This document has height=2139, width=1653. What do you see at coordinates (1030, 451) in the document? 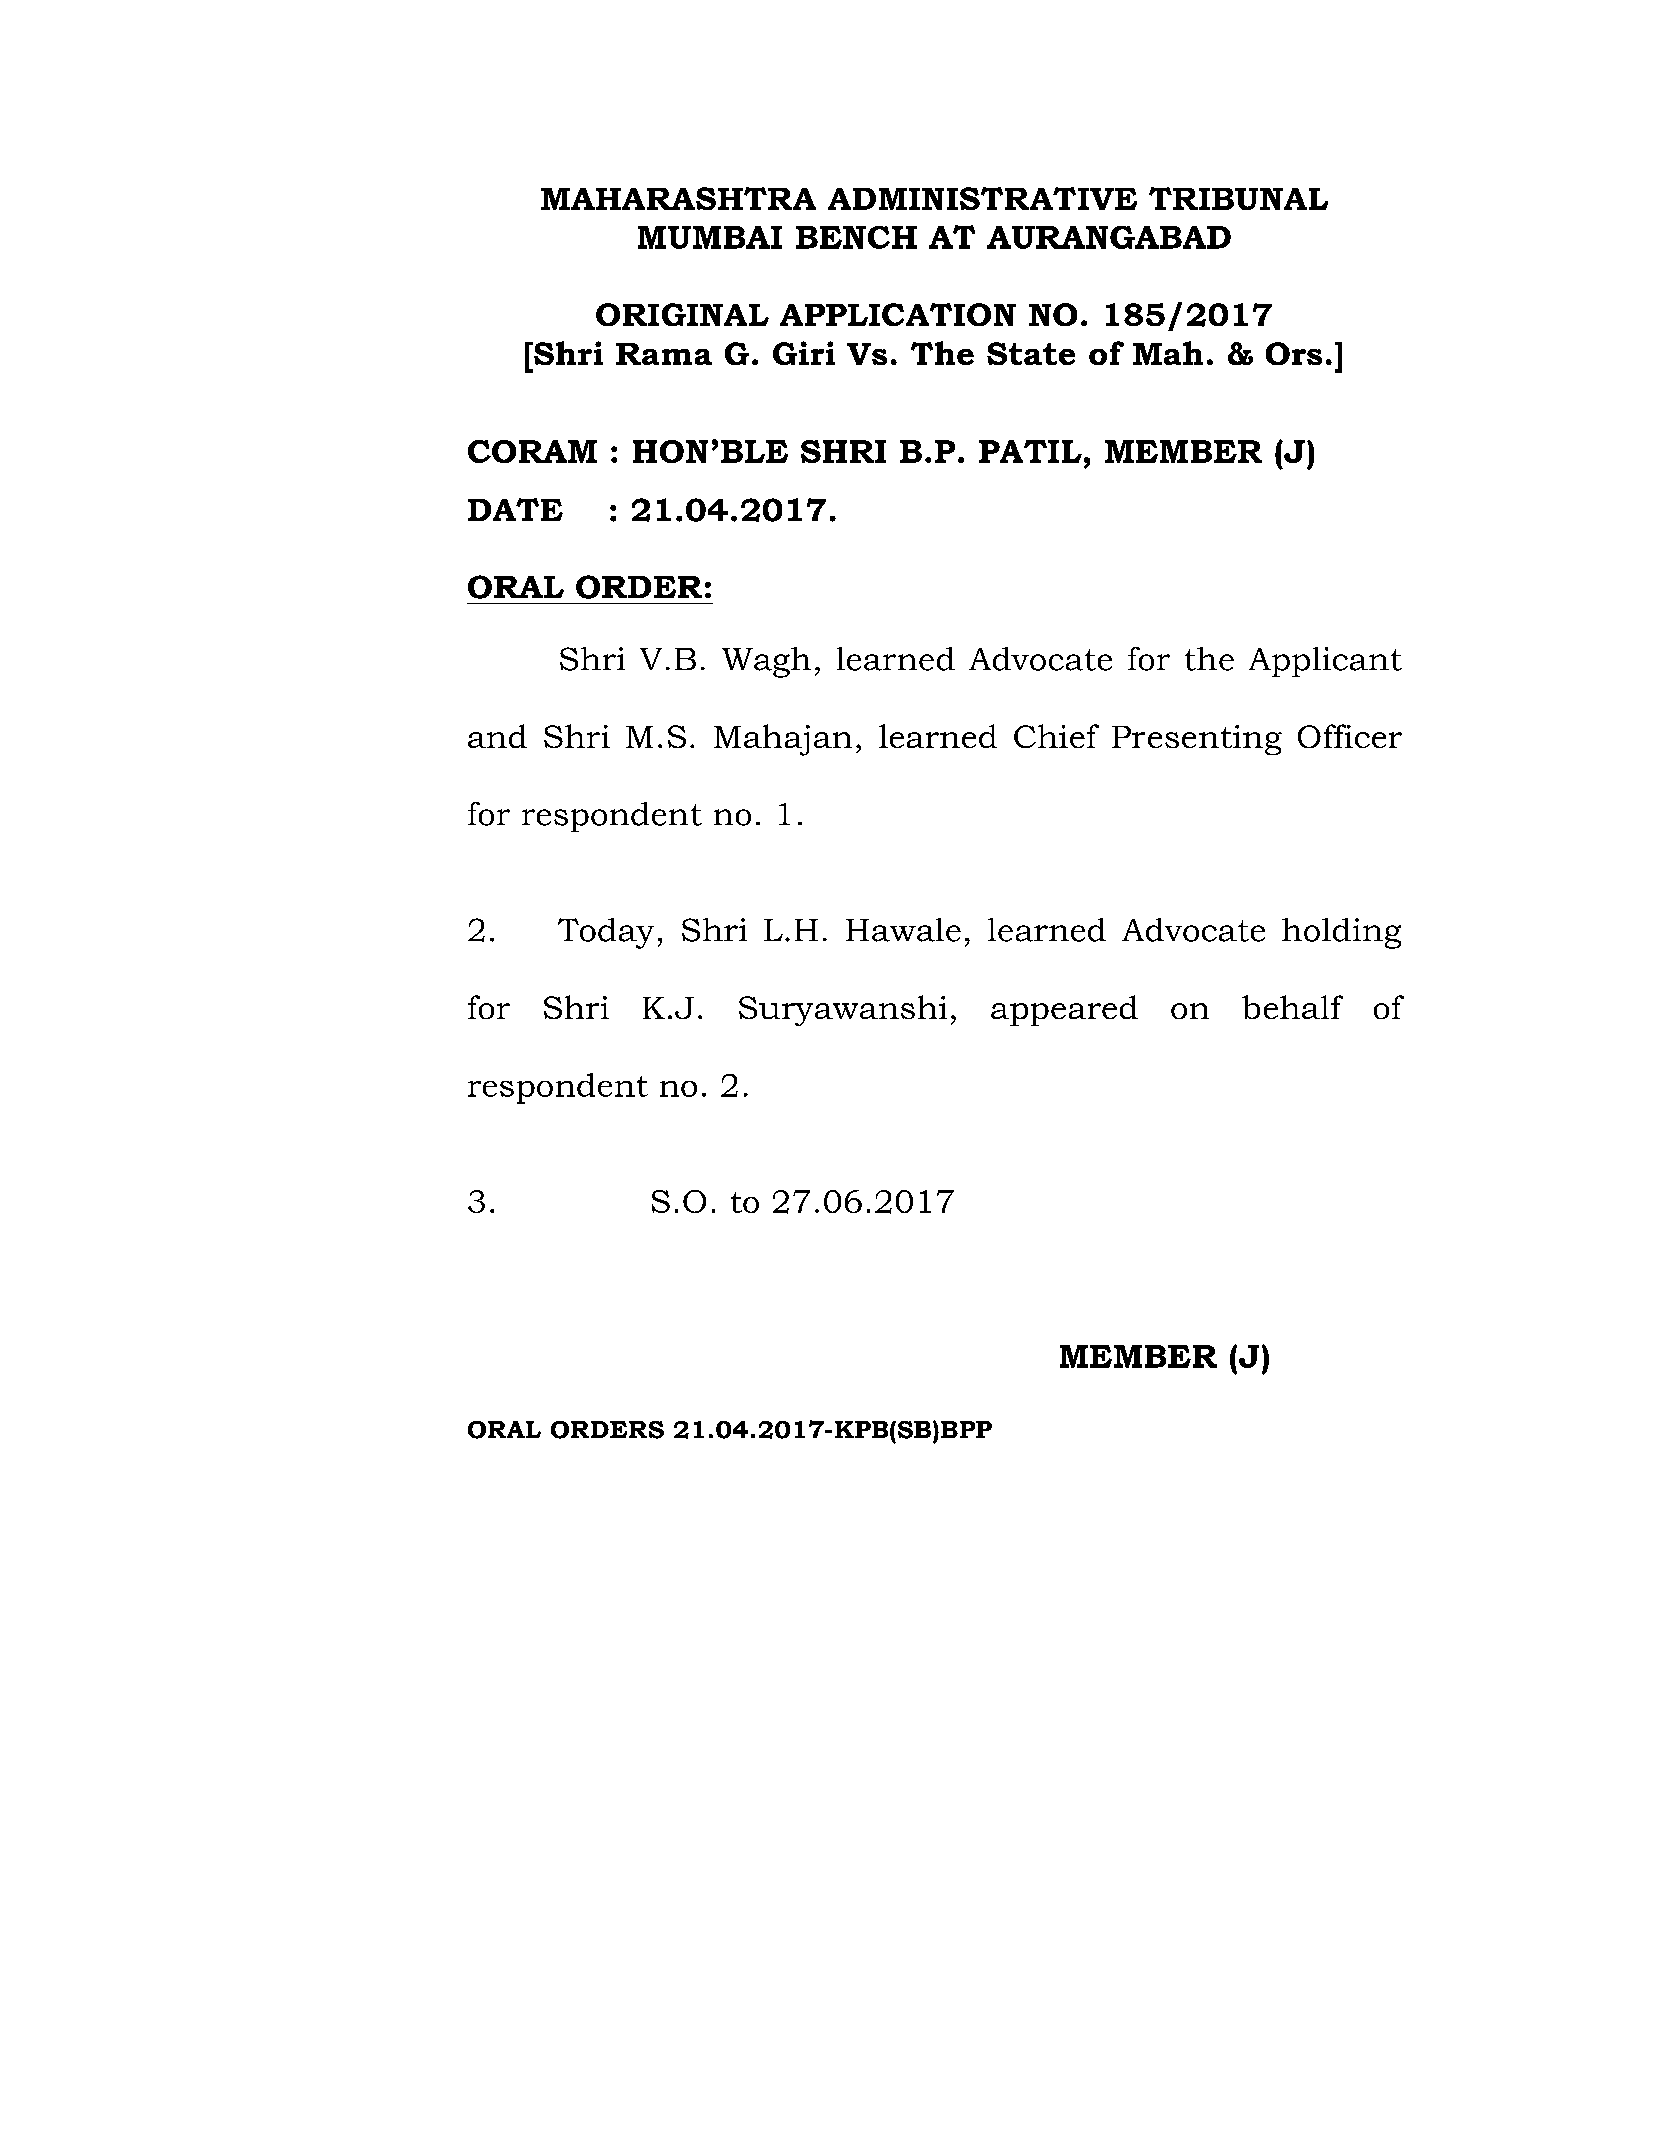
I see `PATIL` at bounding box center [1030, 451].
